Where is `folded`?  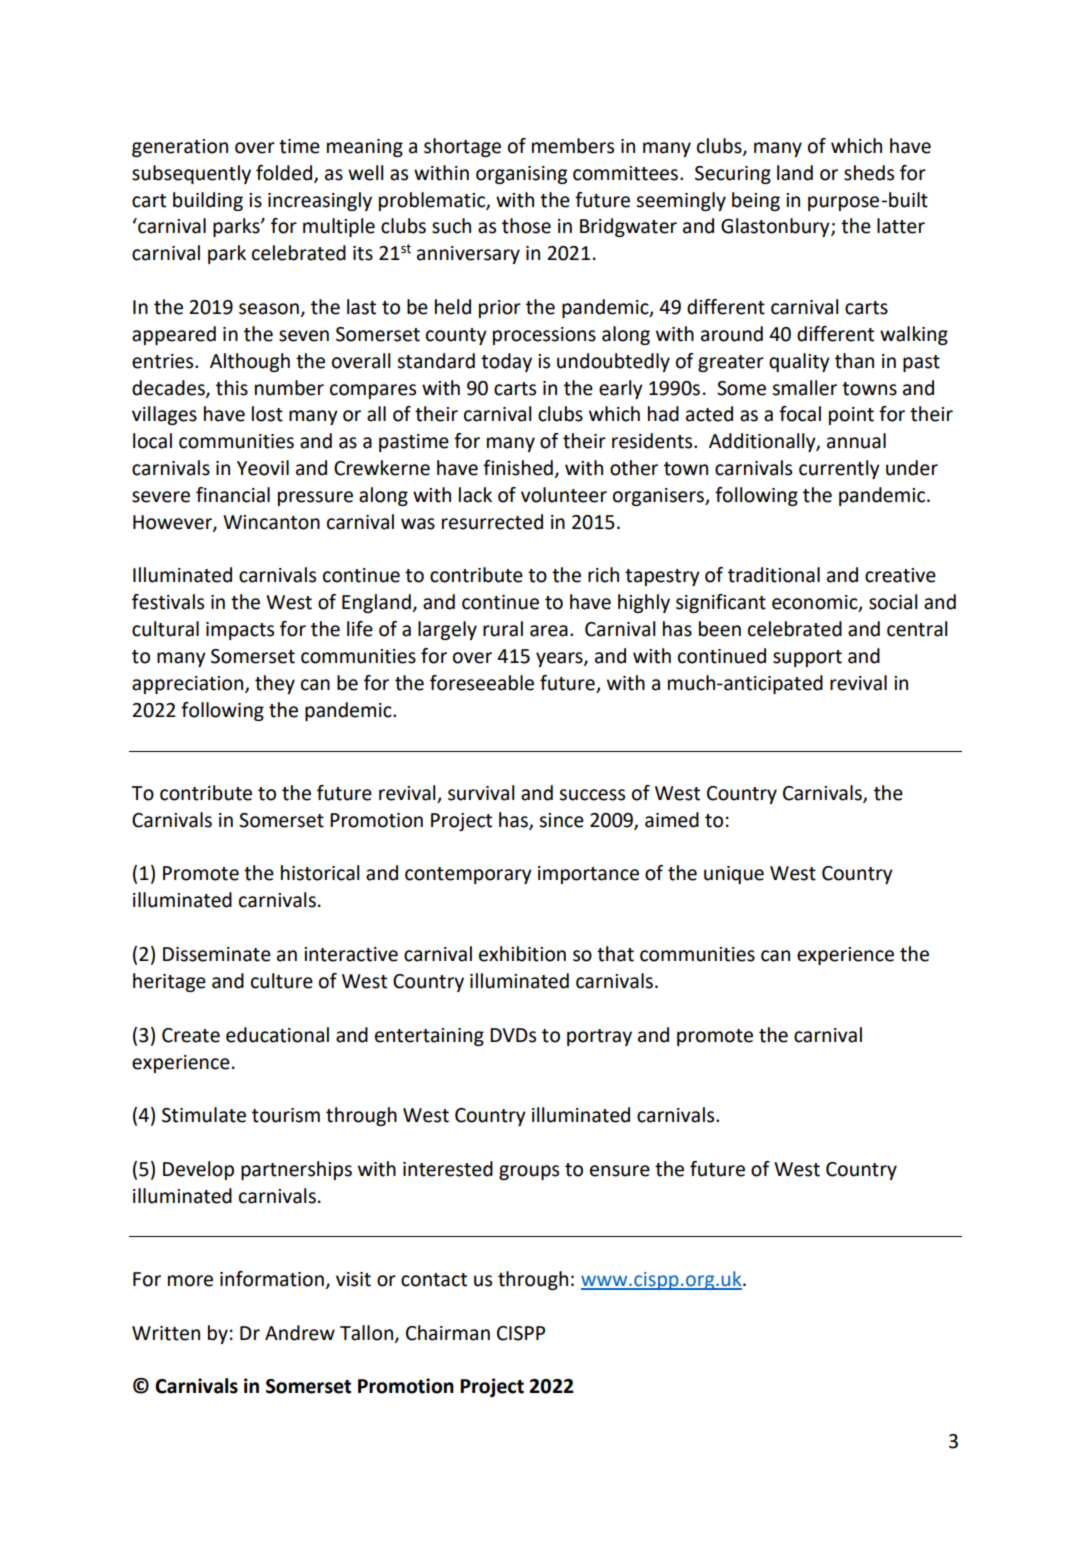 folded is located at coordinates (284, 173).
